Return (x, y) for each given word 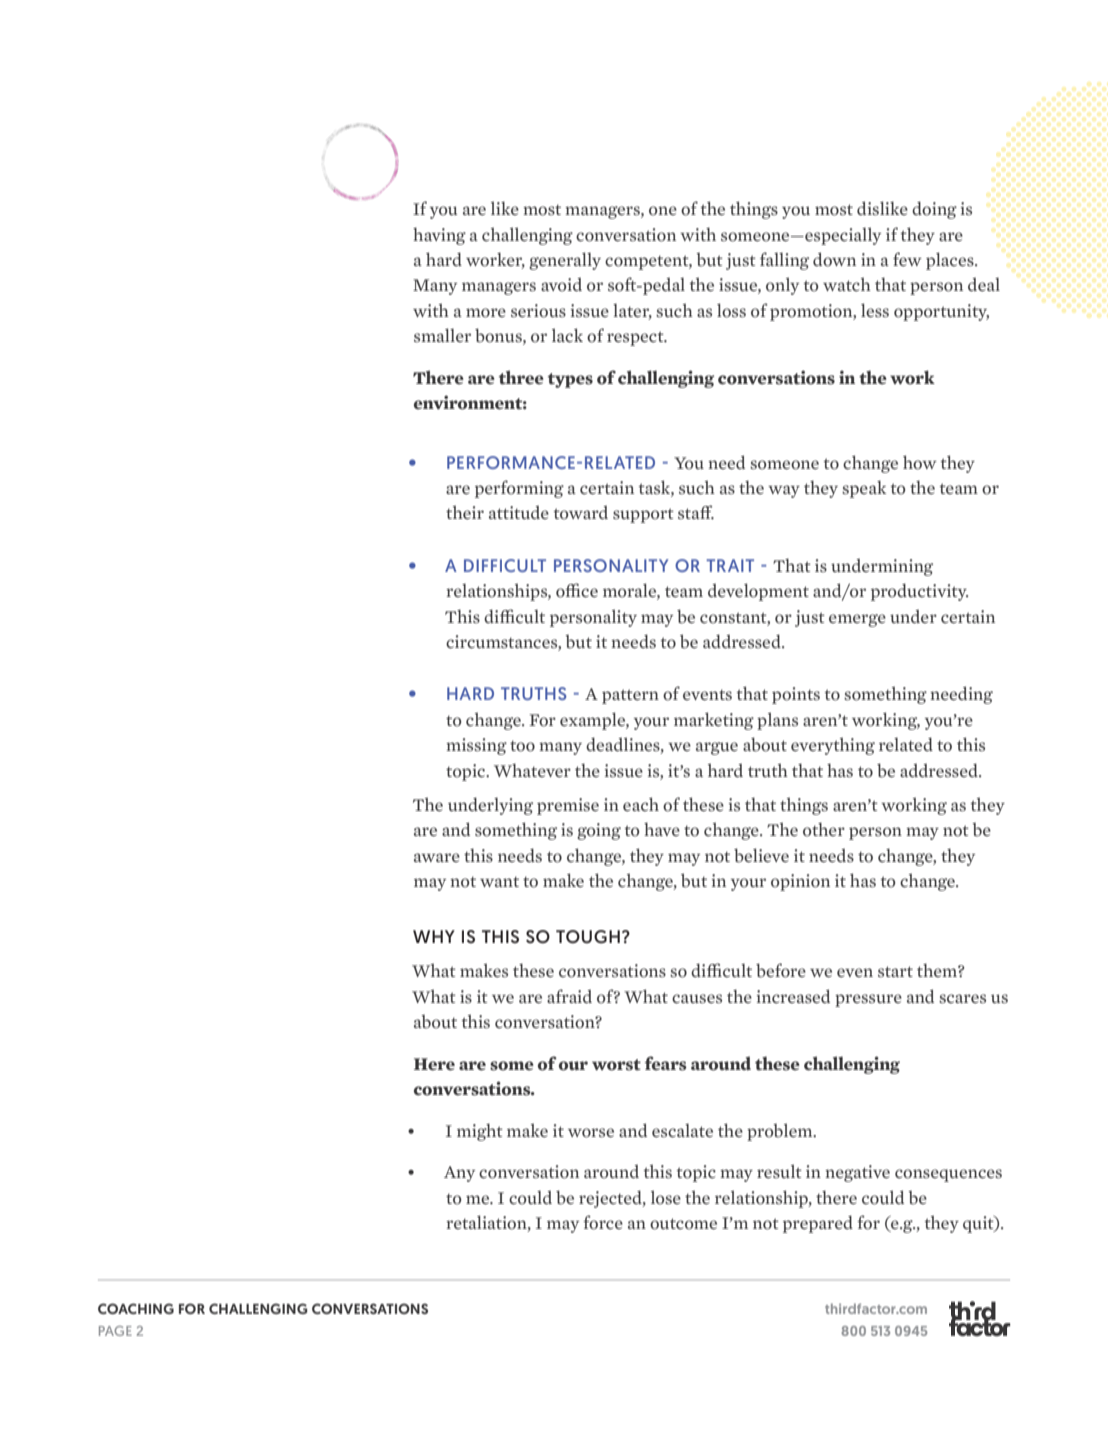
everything (833, 746)
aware (437, 857)
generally (565, 261)
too (522, 746)
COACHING (136, 1308)
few (907, 259)
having (439, 236)
